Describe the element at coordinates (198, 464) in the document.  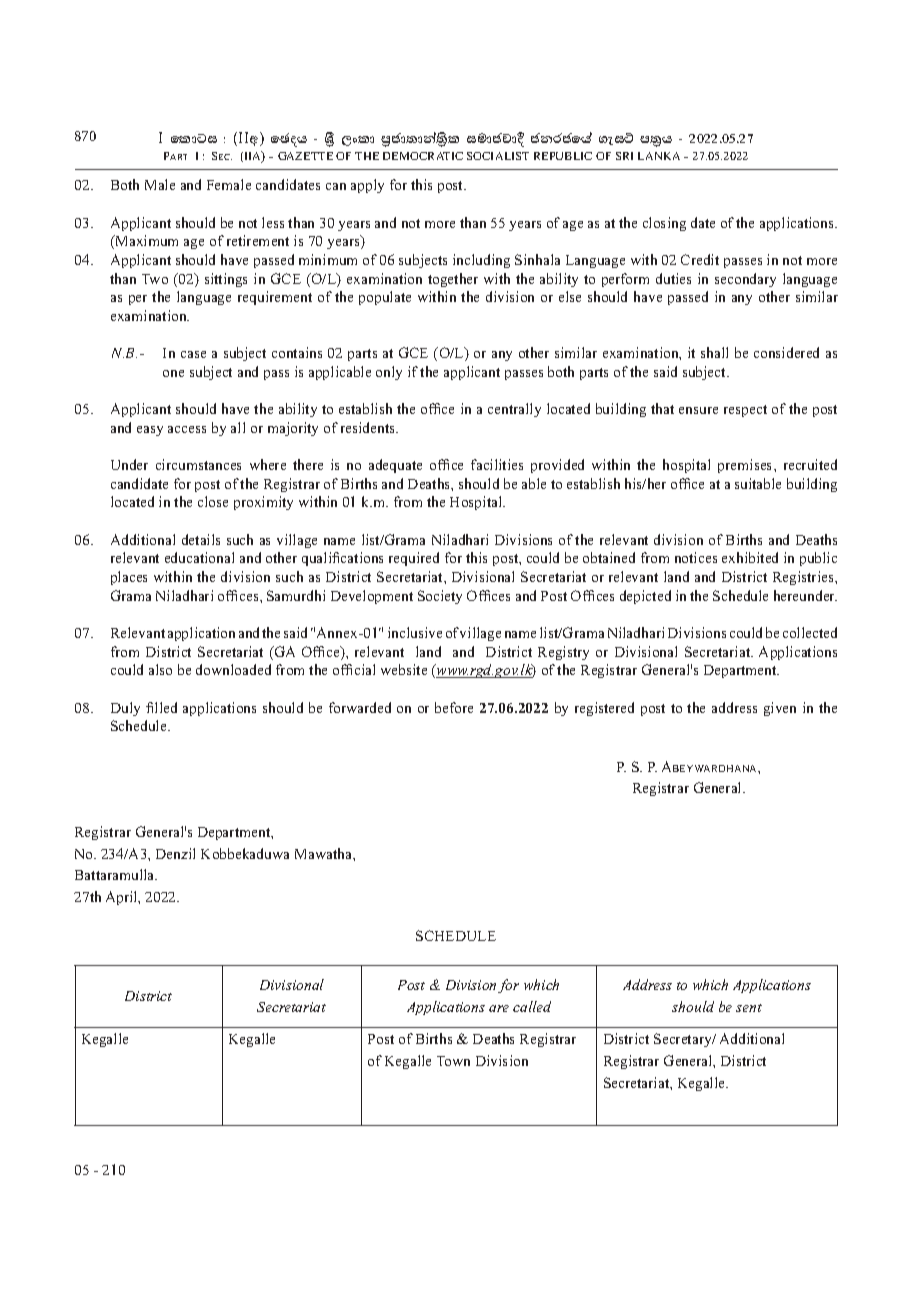
I see `circumstances` at that location.
